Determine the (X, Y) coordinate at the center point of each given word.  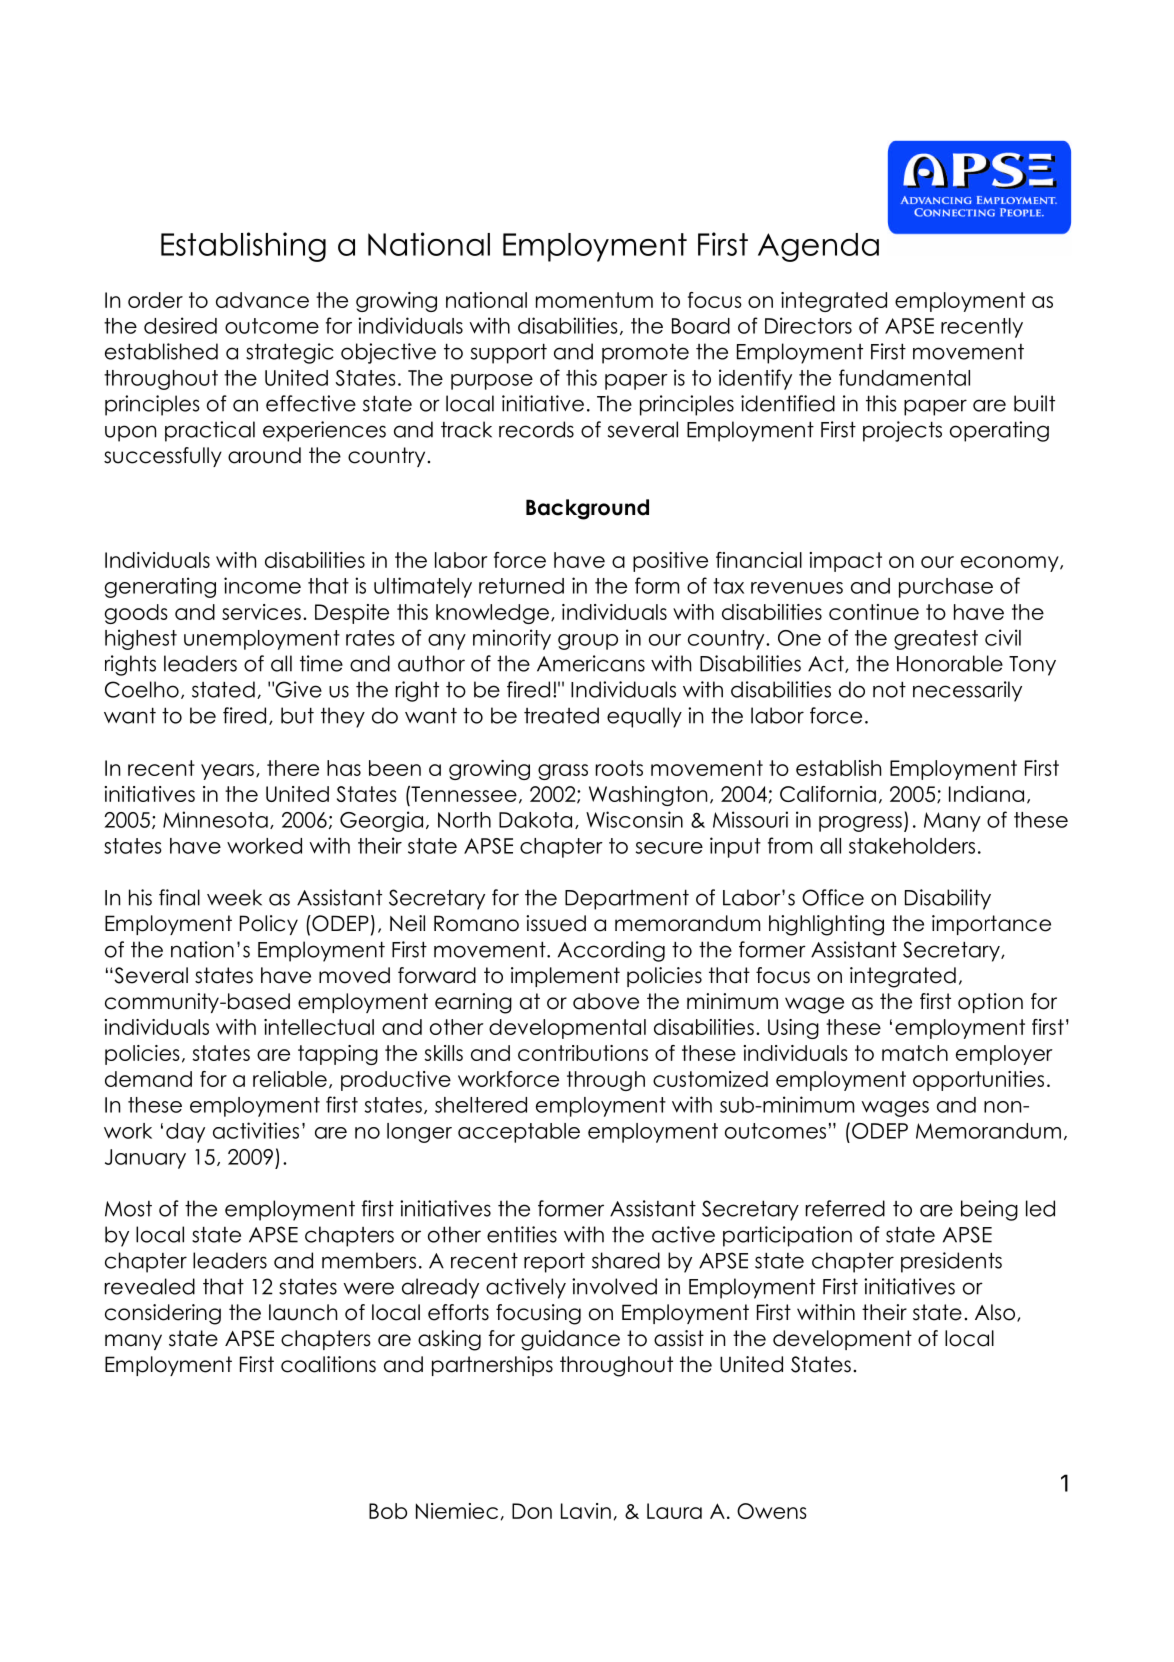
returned (521, 586)
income (262, 585)
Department (627, 899)
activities (256, 1130)
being (989, 1210)
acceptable (519, 1133)
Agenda (818, 247)
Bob (388, 1511)
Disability (948, 899)
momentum (594, 300)
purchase (946, 588)
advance (262, 300)
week (234, 897)
